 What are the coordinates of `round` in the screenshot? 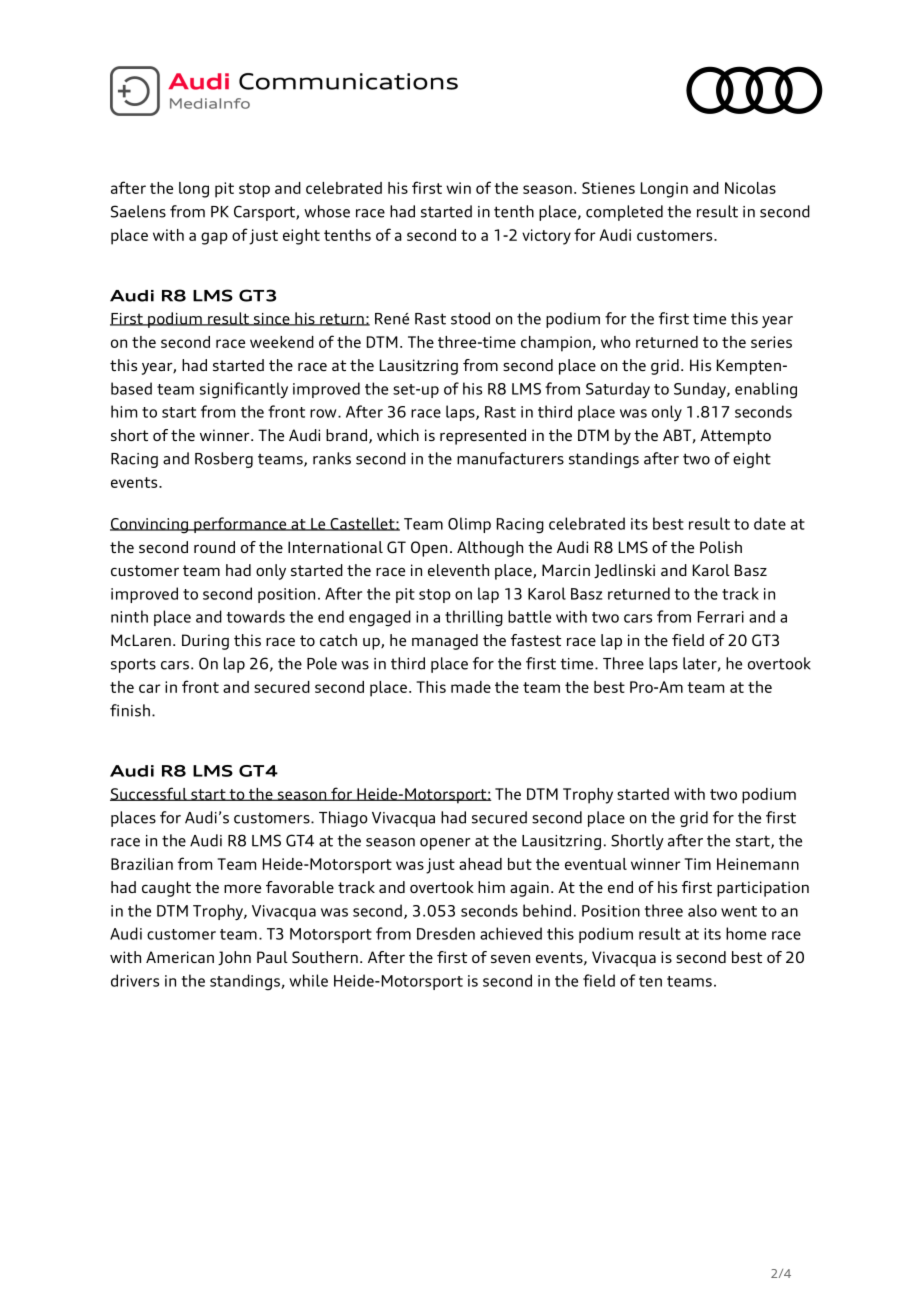 It's located at (214, 547).
